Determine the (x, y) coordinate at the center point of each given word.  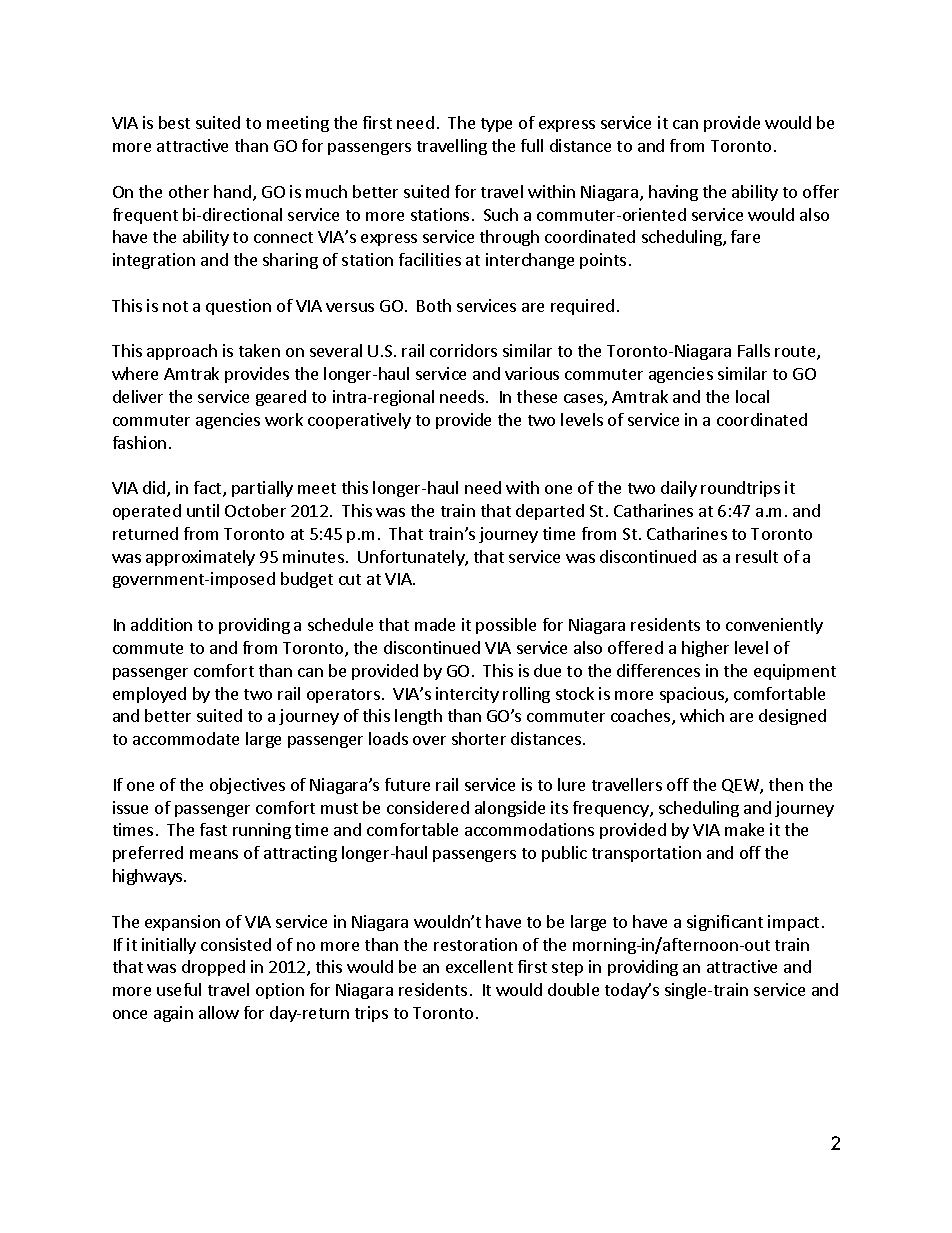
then (786, 784)
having (673, 193)
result (757, 556)
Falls (754, 350)
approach (182, 352)
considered (428, 807)
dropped (213, 968)
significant (725, 923)
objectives (247, 786)
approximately (200, 558)
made (435, 624)
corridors (463, 350)
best (174, 122)
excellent (479, 966)
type (496, 125)
